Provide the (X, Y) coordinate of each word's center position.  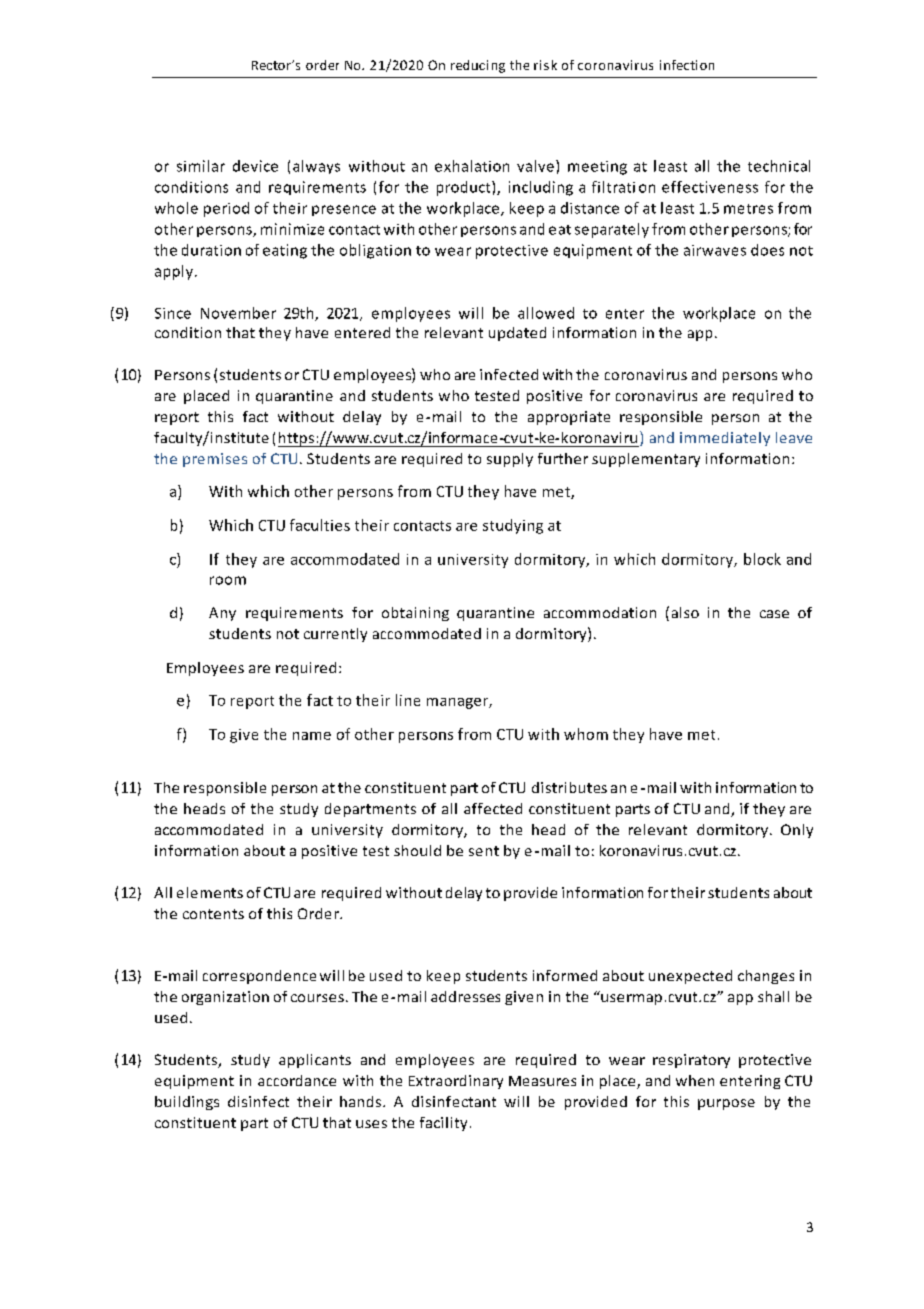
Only (797, 831)
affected (493, 808)
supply (510, 460)
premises (215, 460)
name (312, 736)
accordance (297, 1080)
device (255, 166)
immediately (725, 439)
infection (687, 65)
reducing (478, 66)
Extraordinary (456, 1082)
